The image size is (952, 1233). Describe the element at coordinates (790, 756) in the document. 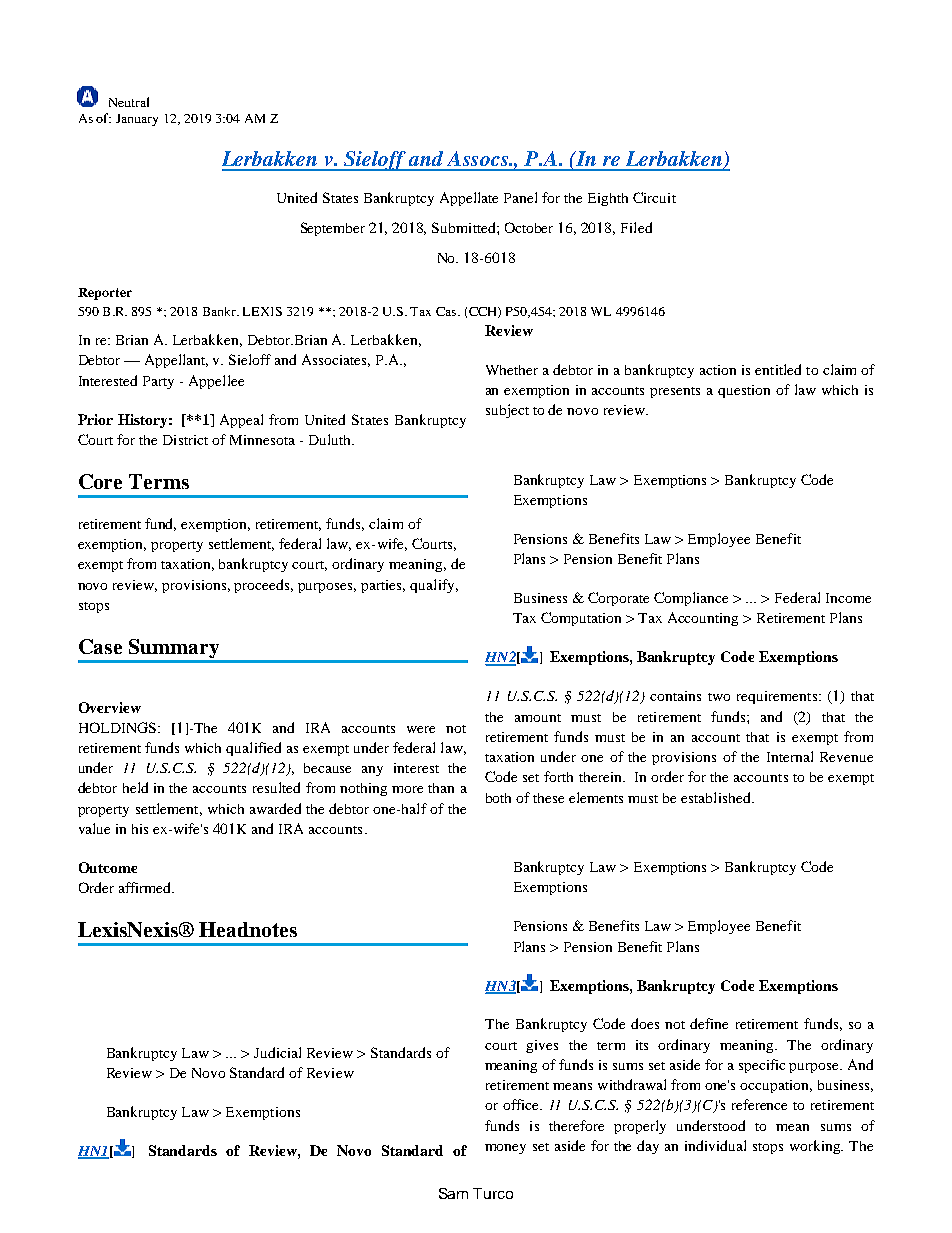

I see `Internal` at that location.
